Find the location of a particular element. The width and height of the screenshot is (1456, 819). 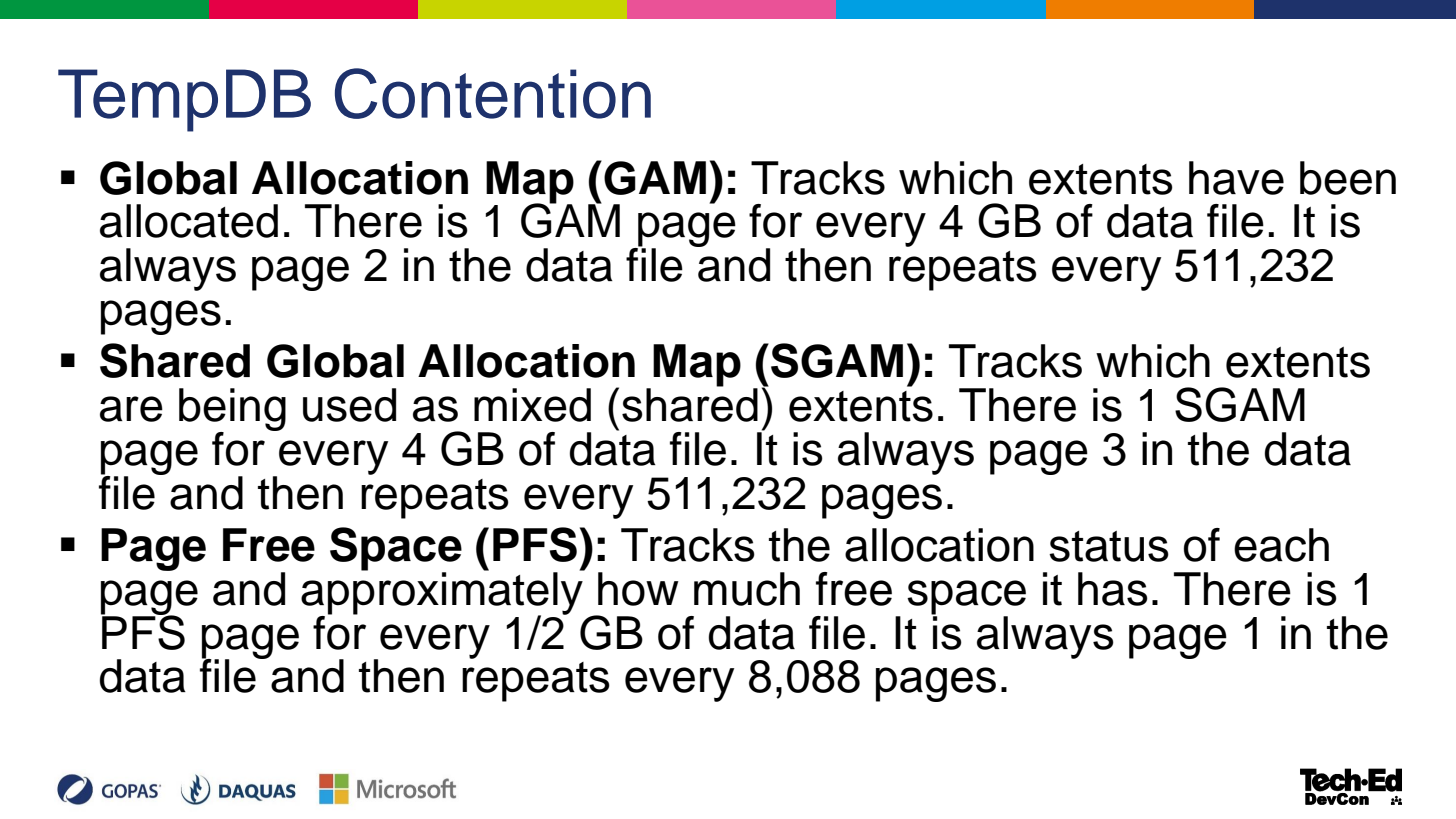

Contention is located at coordinates (493, 93).
